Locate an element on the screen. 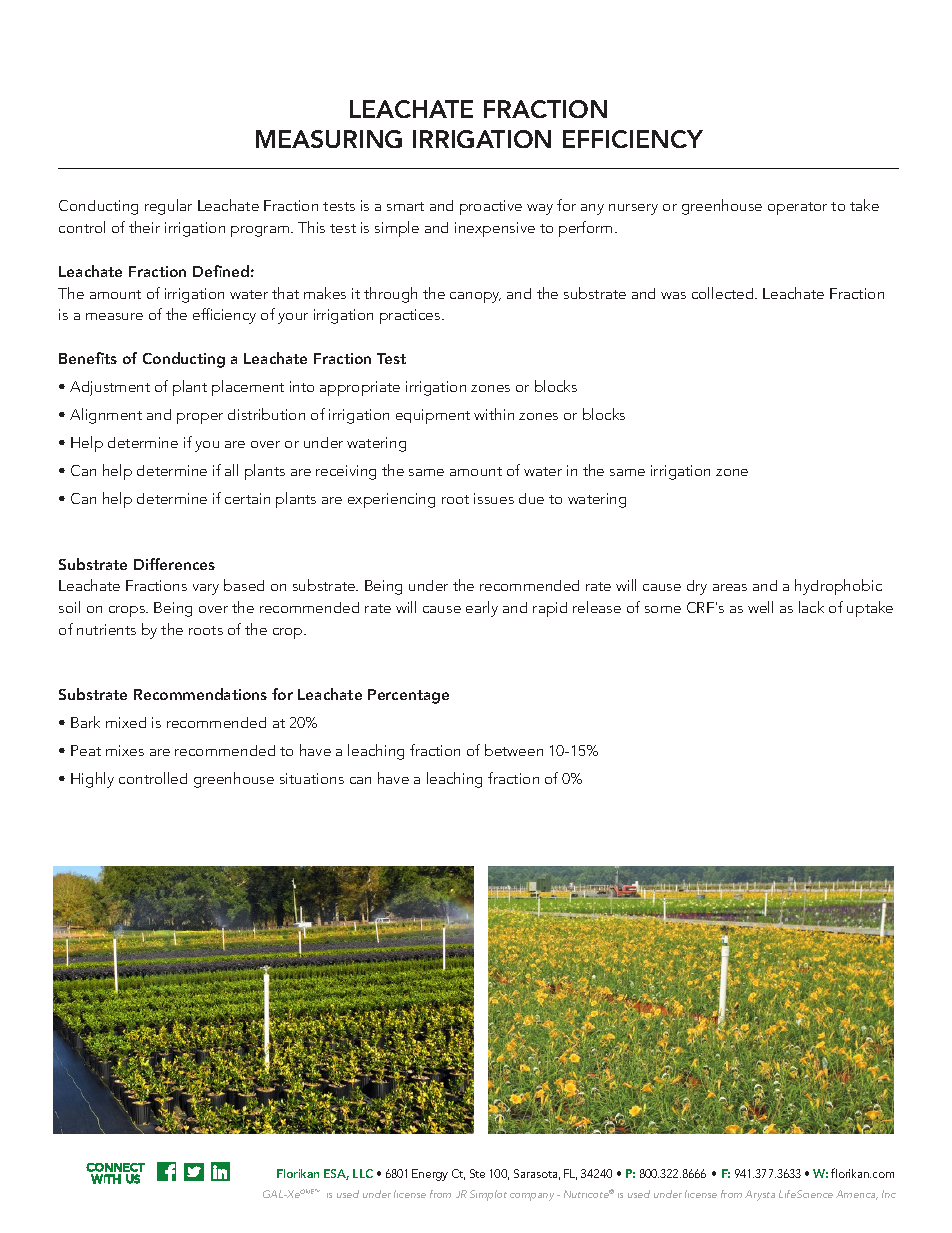 The image size is (952, 1233). regular is located at coordinates (168, 207).
